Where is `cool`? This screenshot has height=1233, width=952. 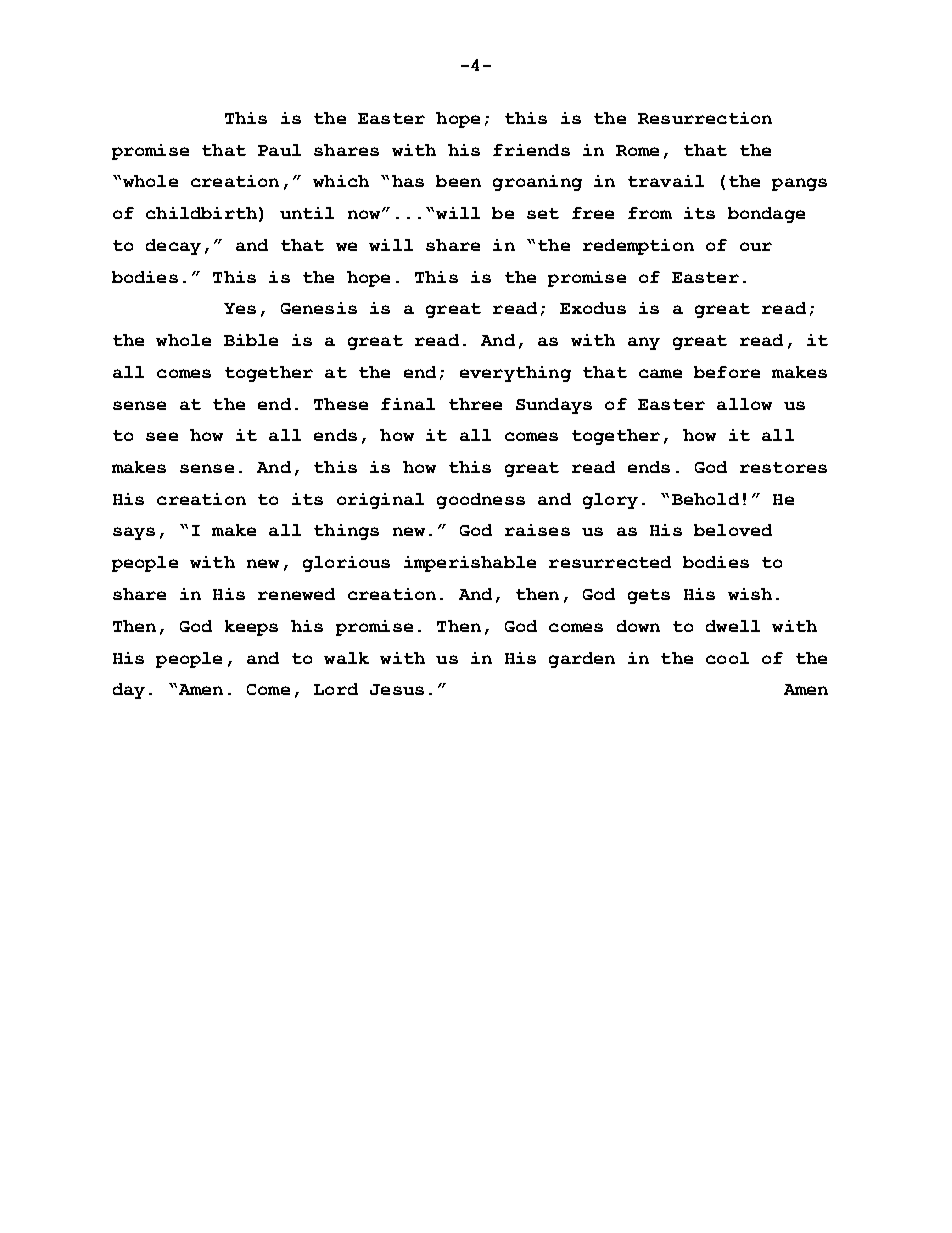
cool is located at coordinates (727, 658).
